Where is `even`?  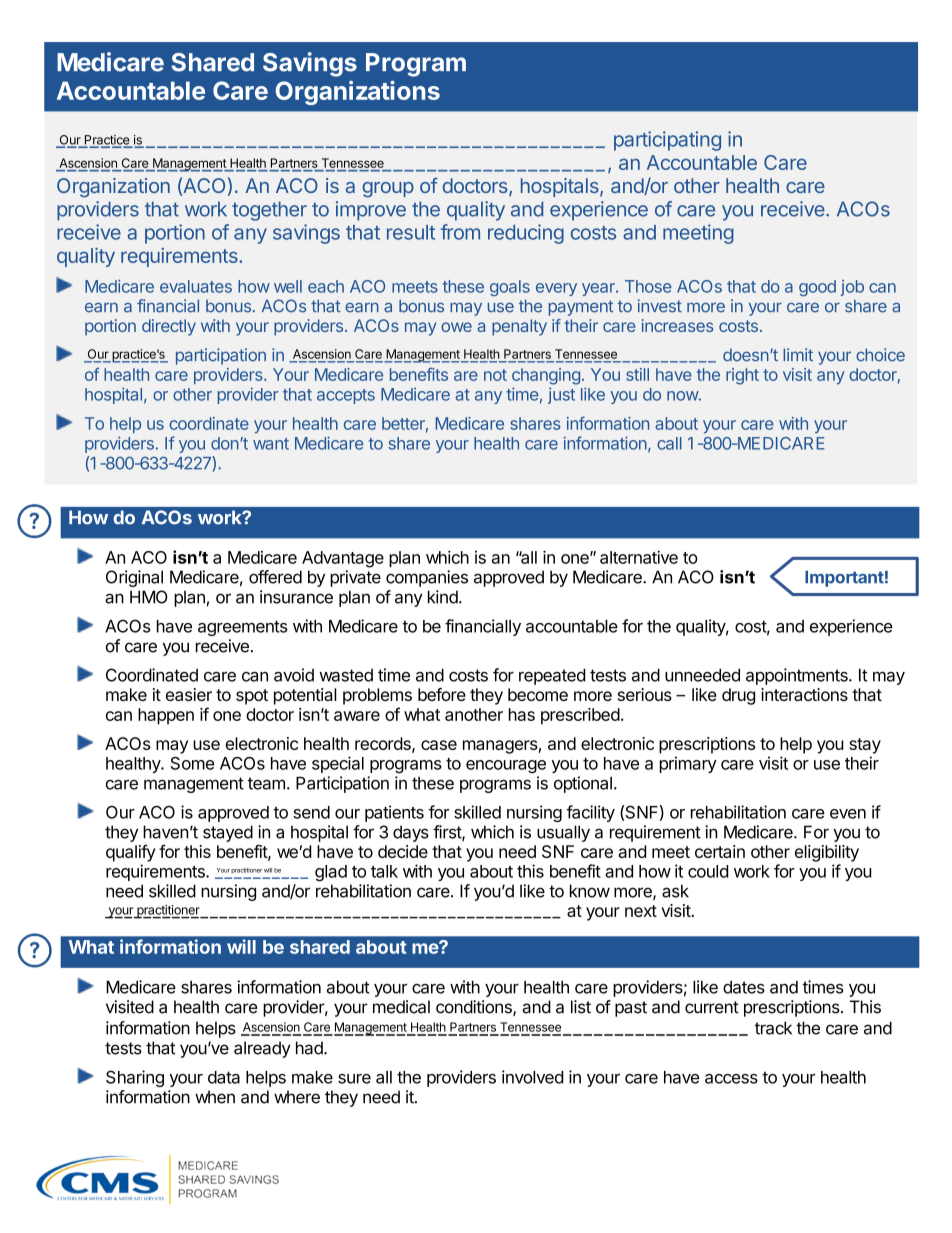 even is located at coordinates (848, 814).
